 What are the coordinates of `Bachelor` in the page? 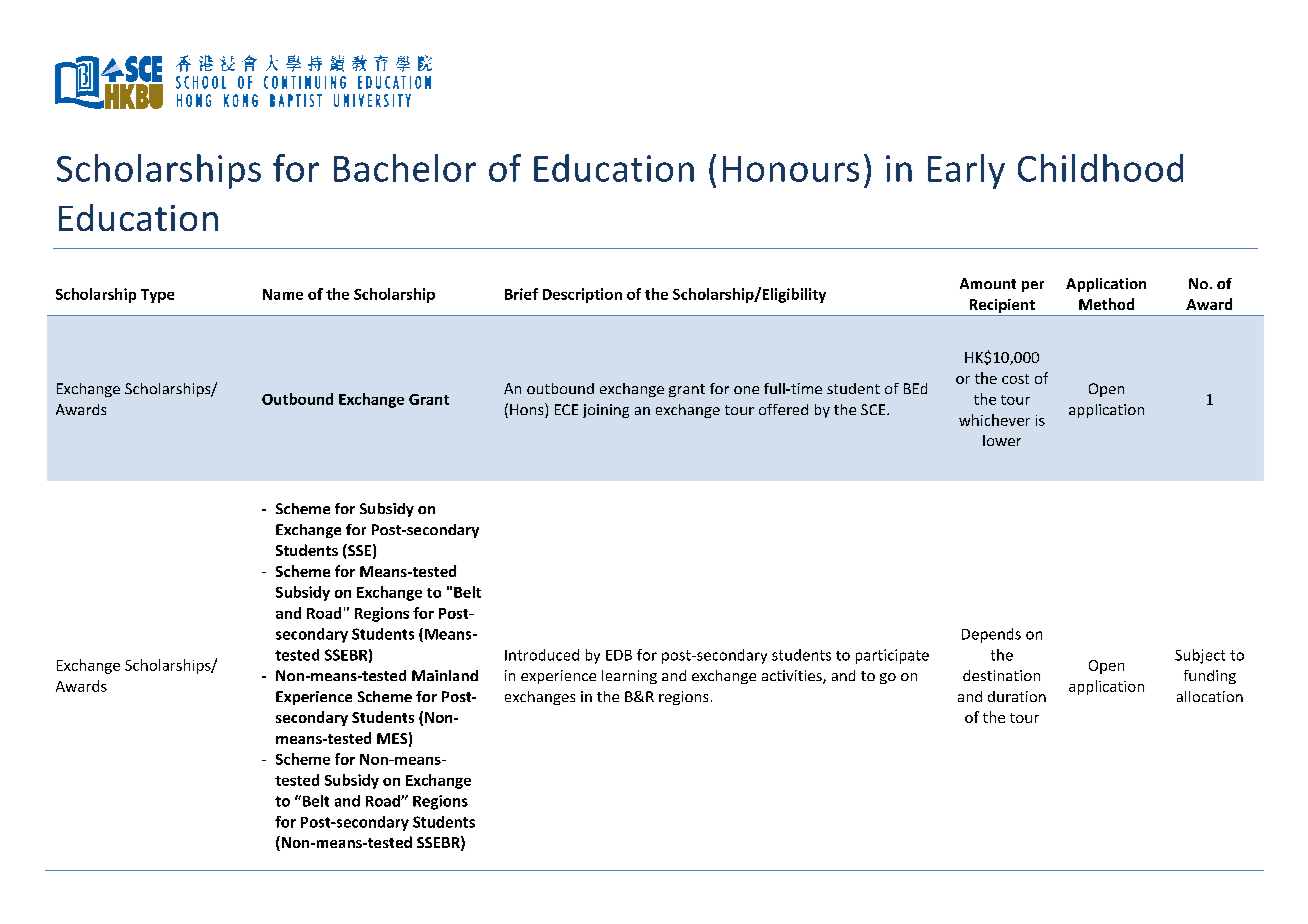 It's located at (405, 168).
